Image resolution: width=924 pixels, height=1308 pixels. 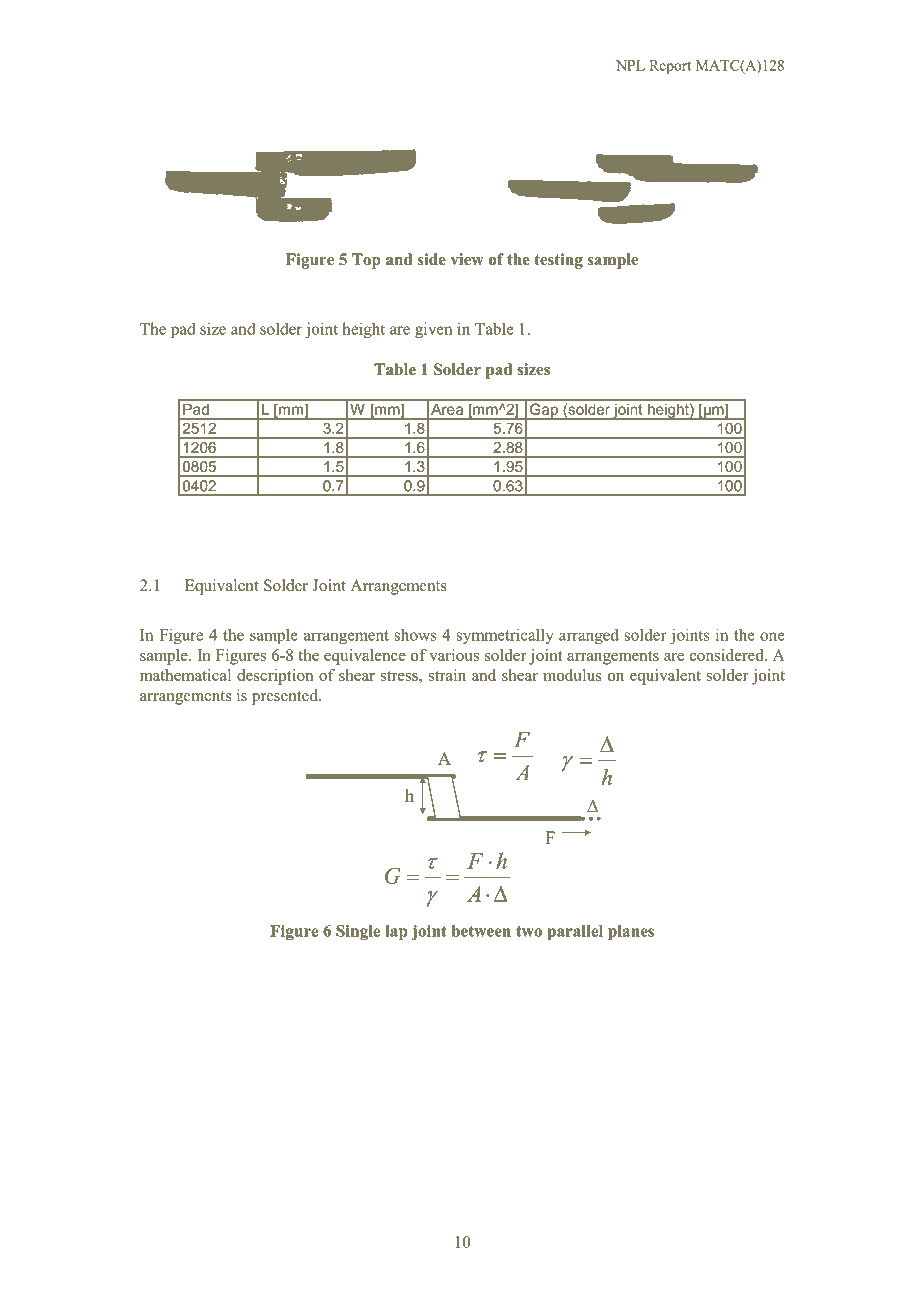 I want to click on presented, so click(x=286, y=697).
